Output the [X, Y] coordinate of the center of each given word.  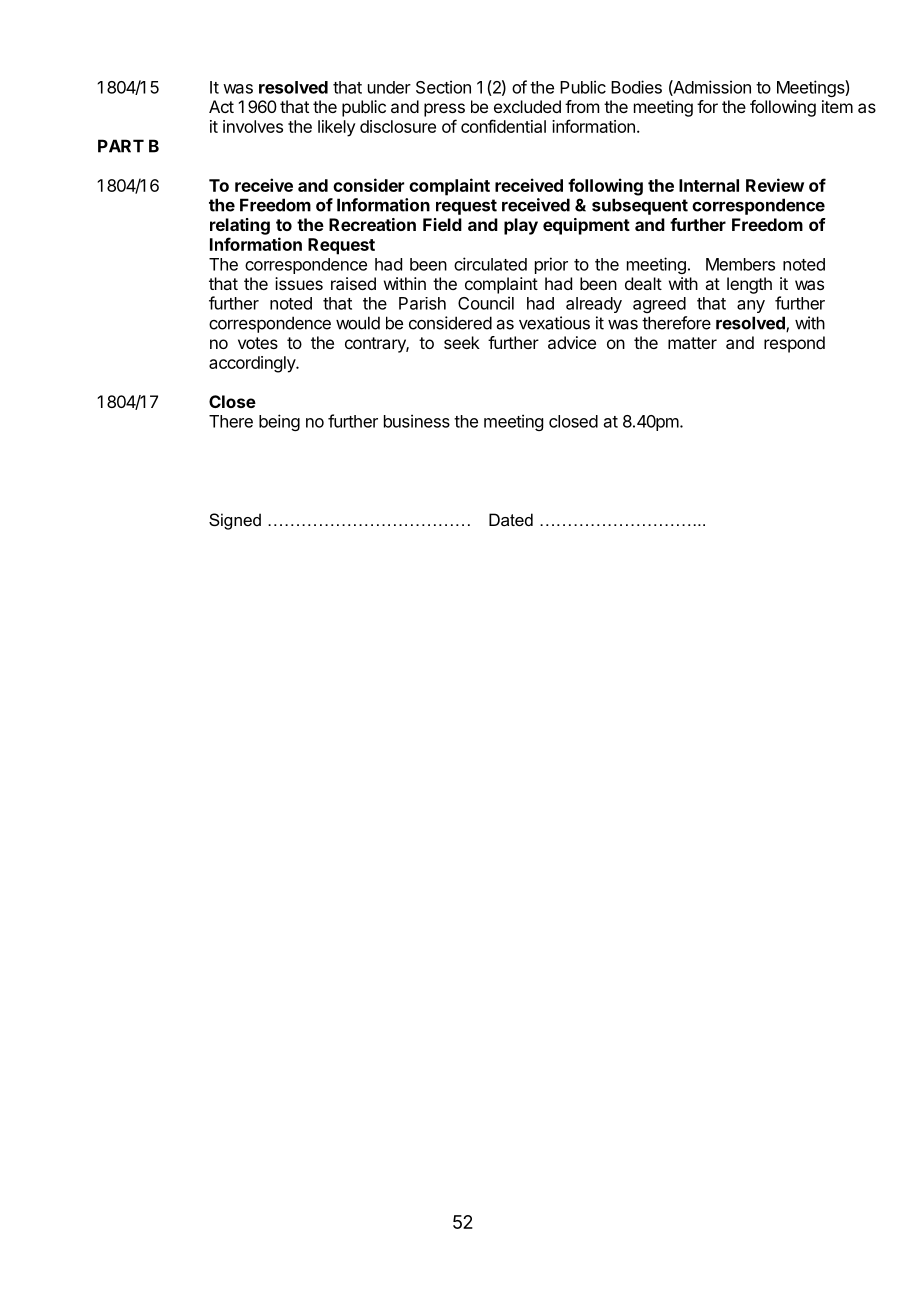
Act [221, 106]
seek [462, 342]
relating [240, 226]
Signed [235, 521]
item [837, 106]
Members [740, 264]
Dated [511, 519]
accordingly [253, 364]
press [444, 110]
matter [692, 343]
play [521, 226]
